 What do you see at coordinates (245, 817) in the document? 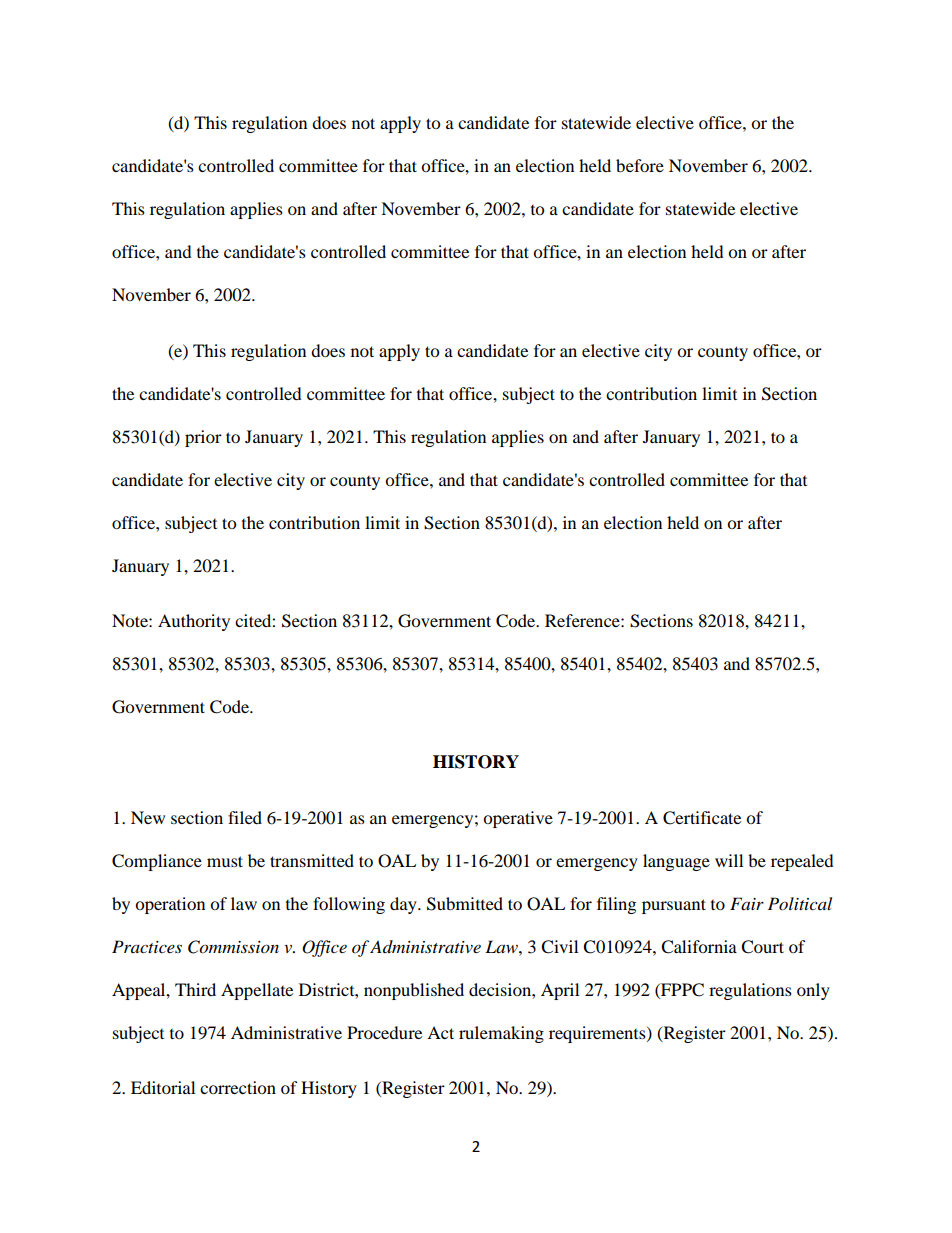
I see `filed` at bounding box center [245, 817].
